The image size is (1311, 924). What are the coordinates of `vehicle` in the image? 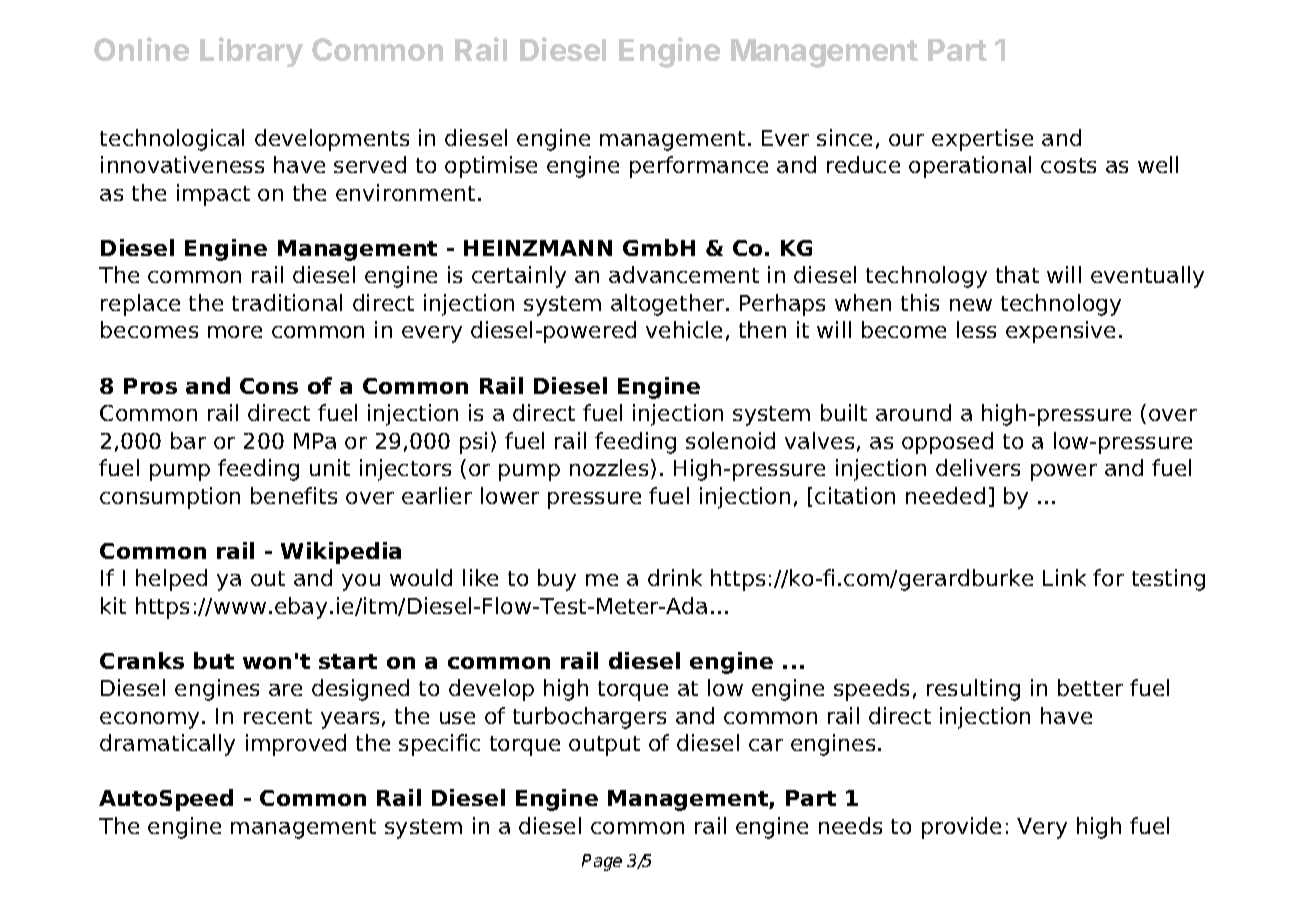 It's located at (684, 329).
